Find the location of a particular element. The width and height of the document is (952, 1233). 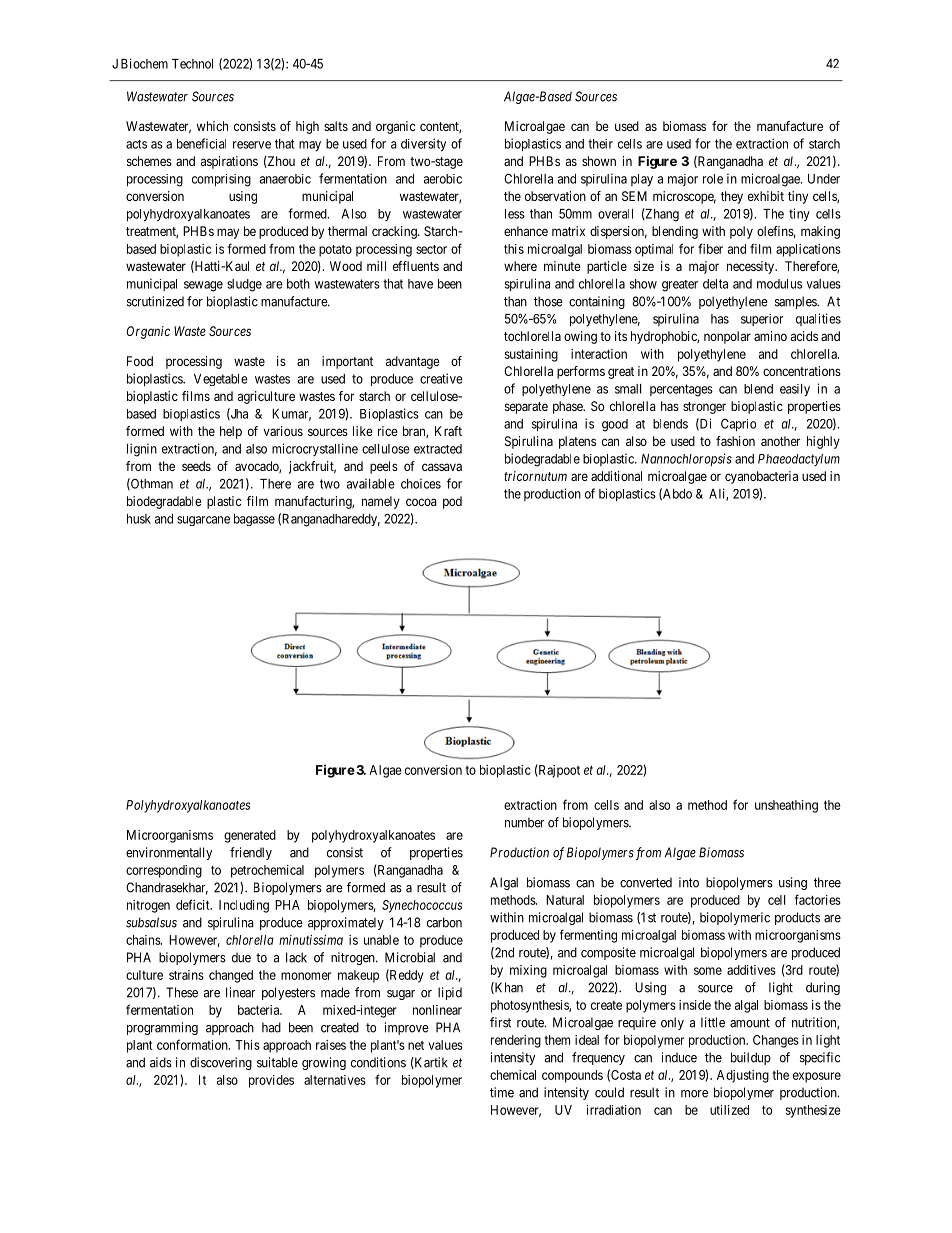

generated is located at coordinates (250, 836).
